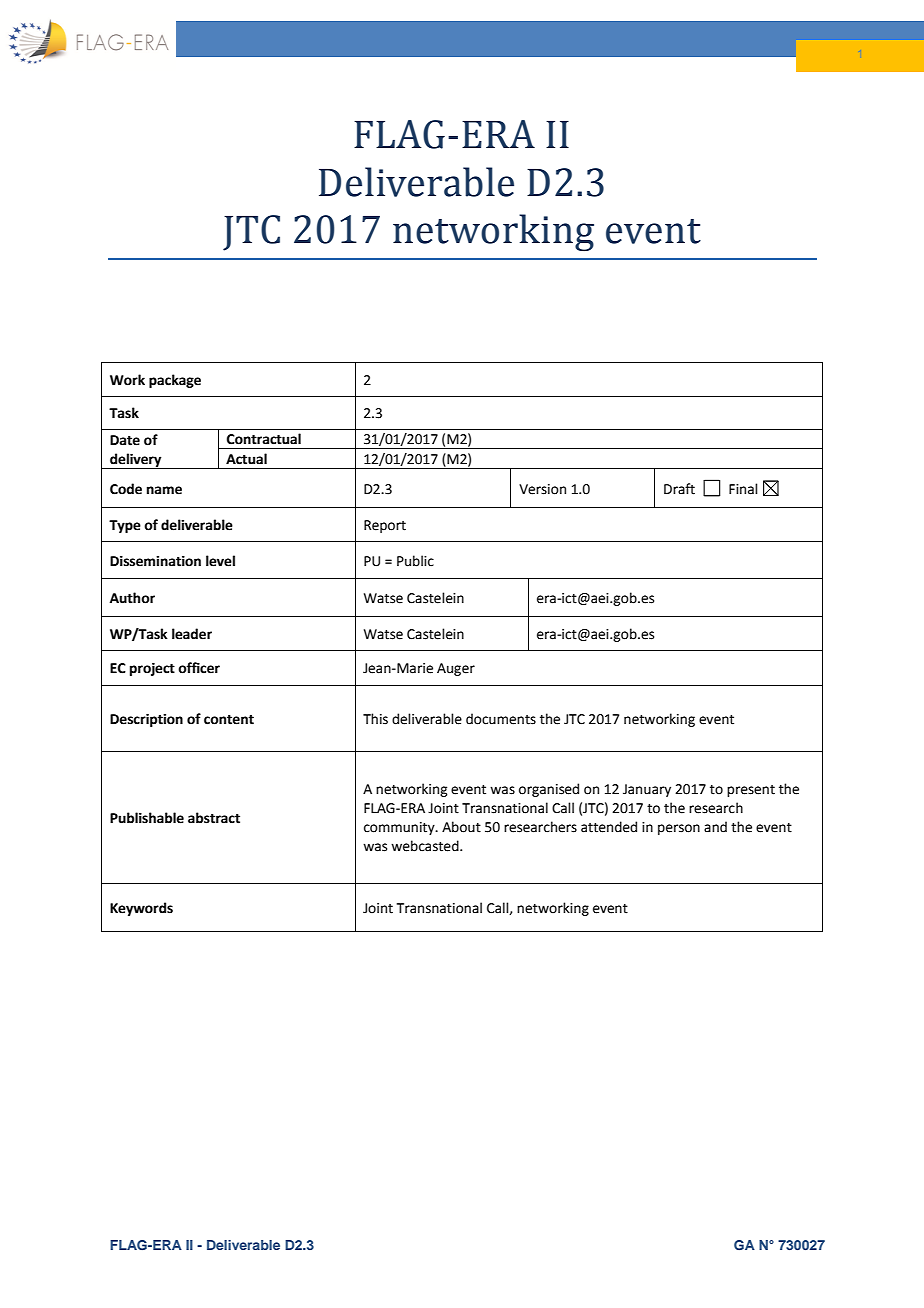 This screenshot has height=1308, width=924. I want to click on Auger, so click(456, 669).
